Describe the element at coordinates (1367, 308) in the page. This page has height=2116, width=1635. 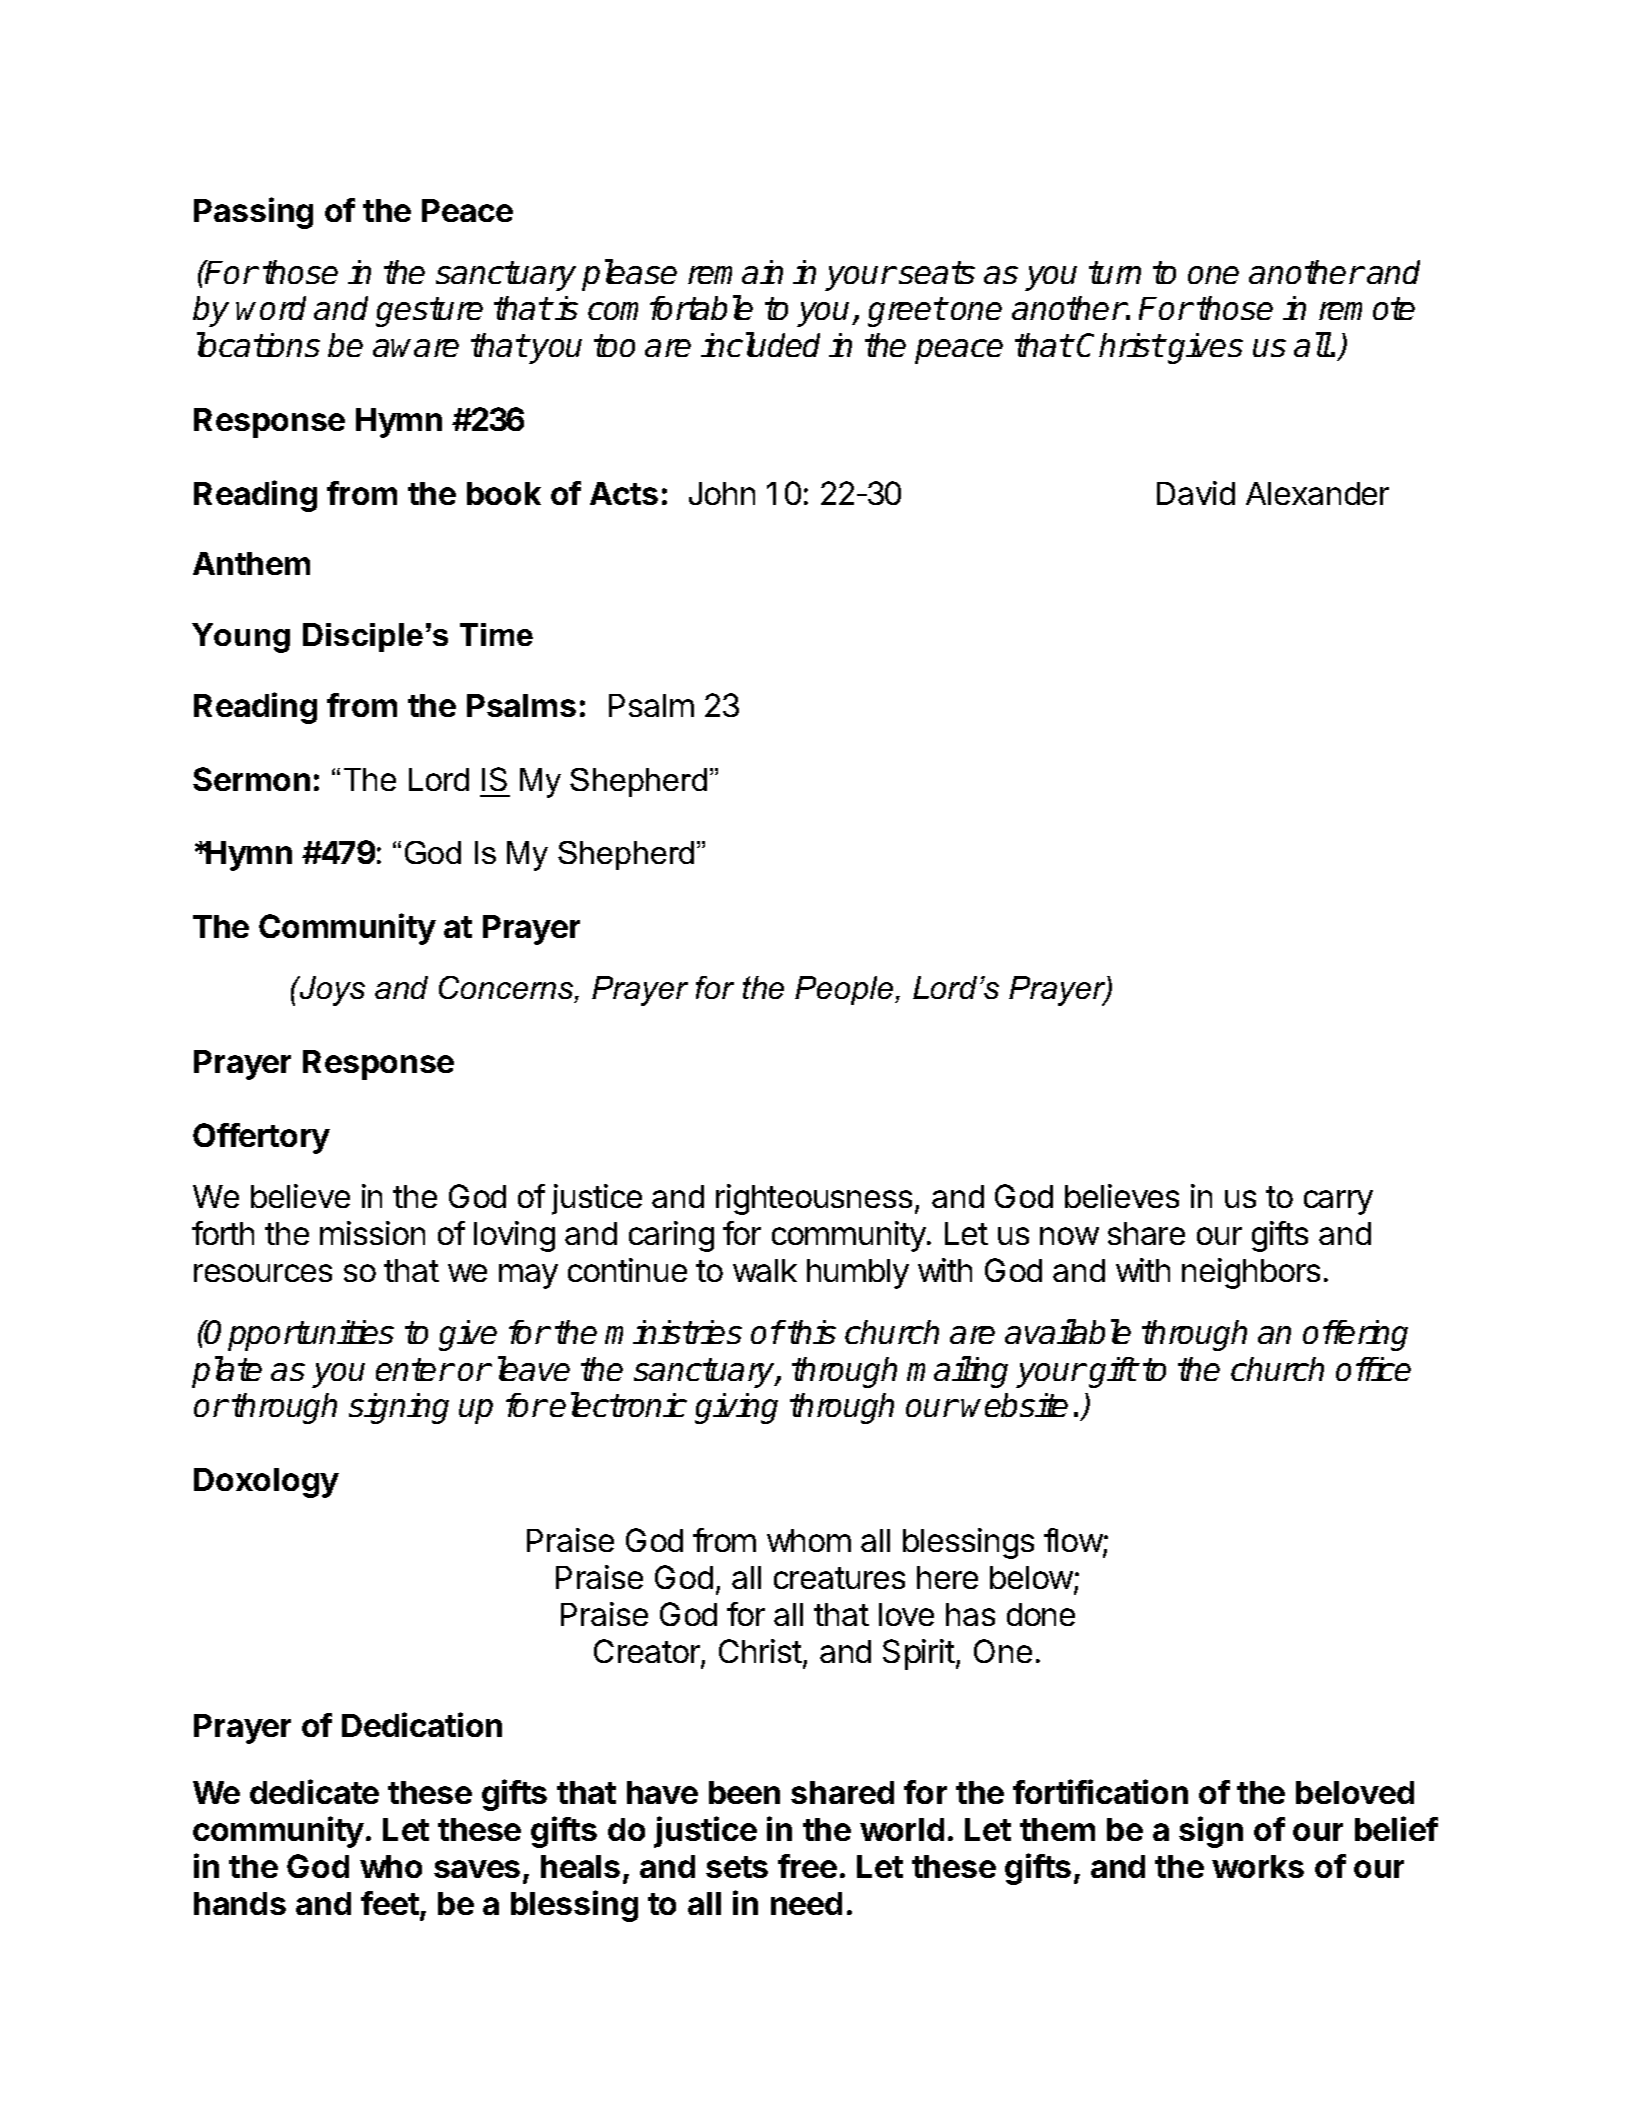
I see `remote` at that location.
